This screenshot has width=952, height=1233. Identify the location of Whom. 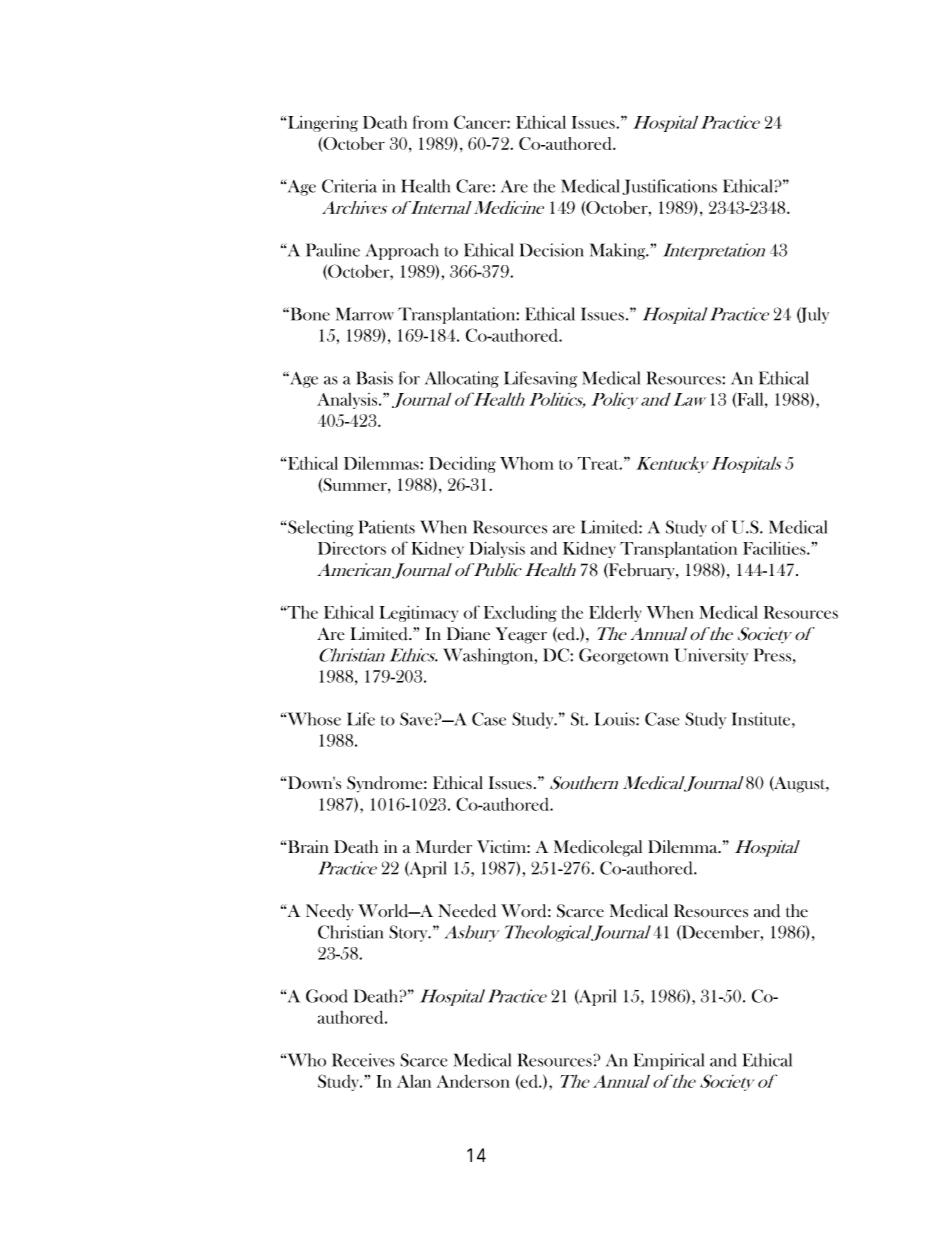
(526, 463).
